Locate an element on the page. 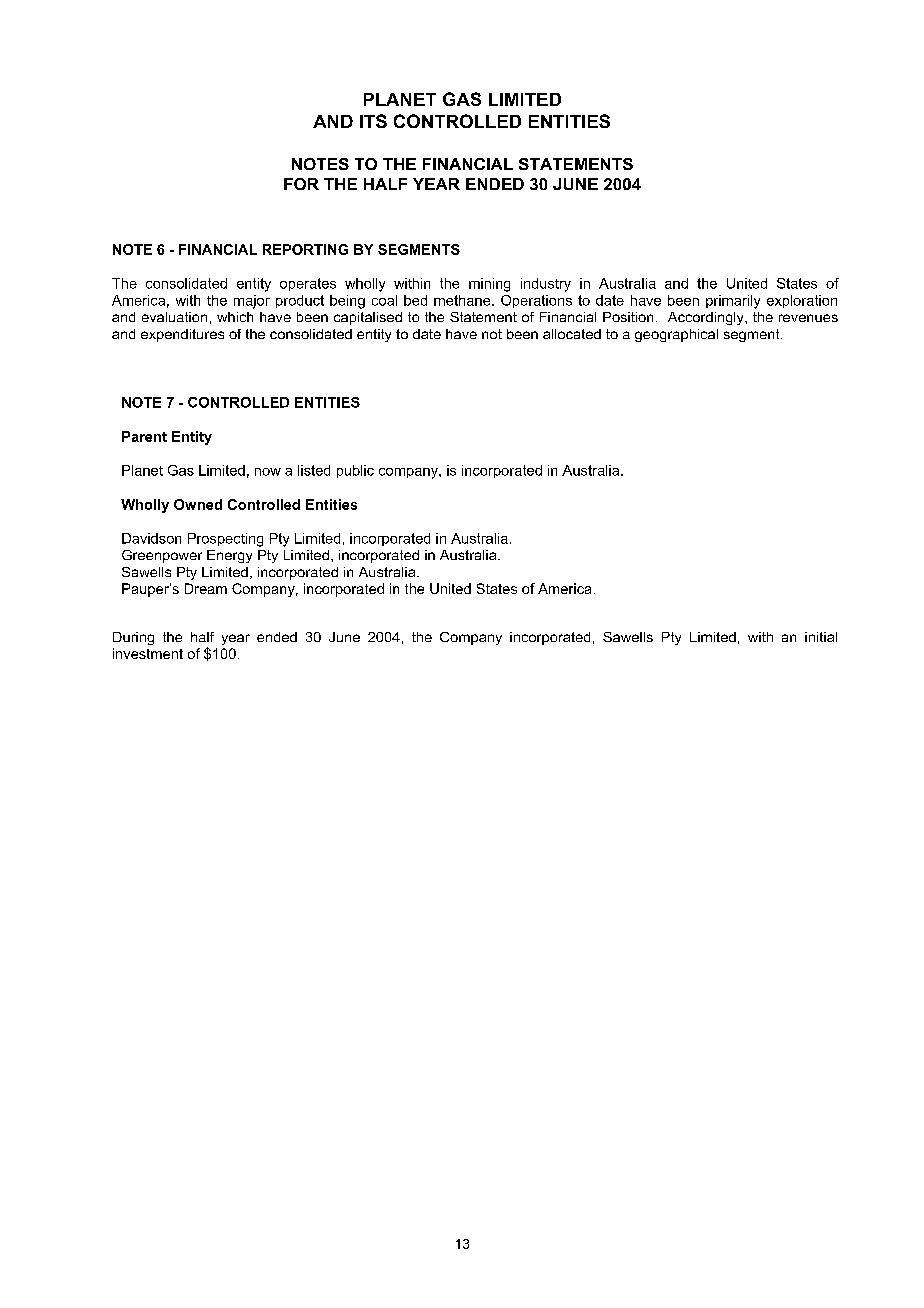  REPORTING is located at coordinates (305, 249).
